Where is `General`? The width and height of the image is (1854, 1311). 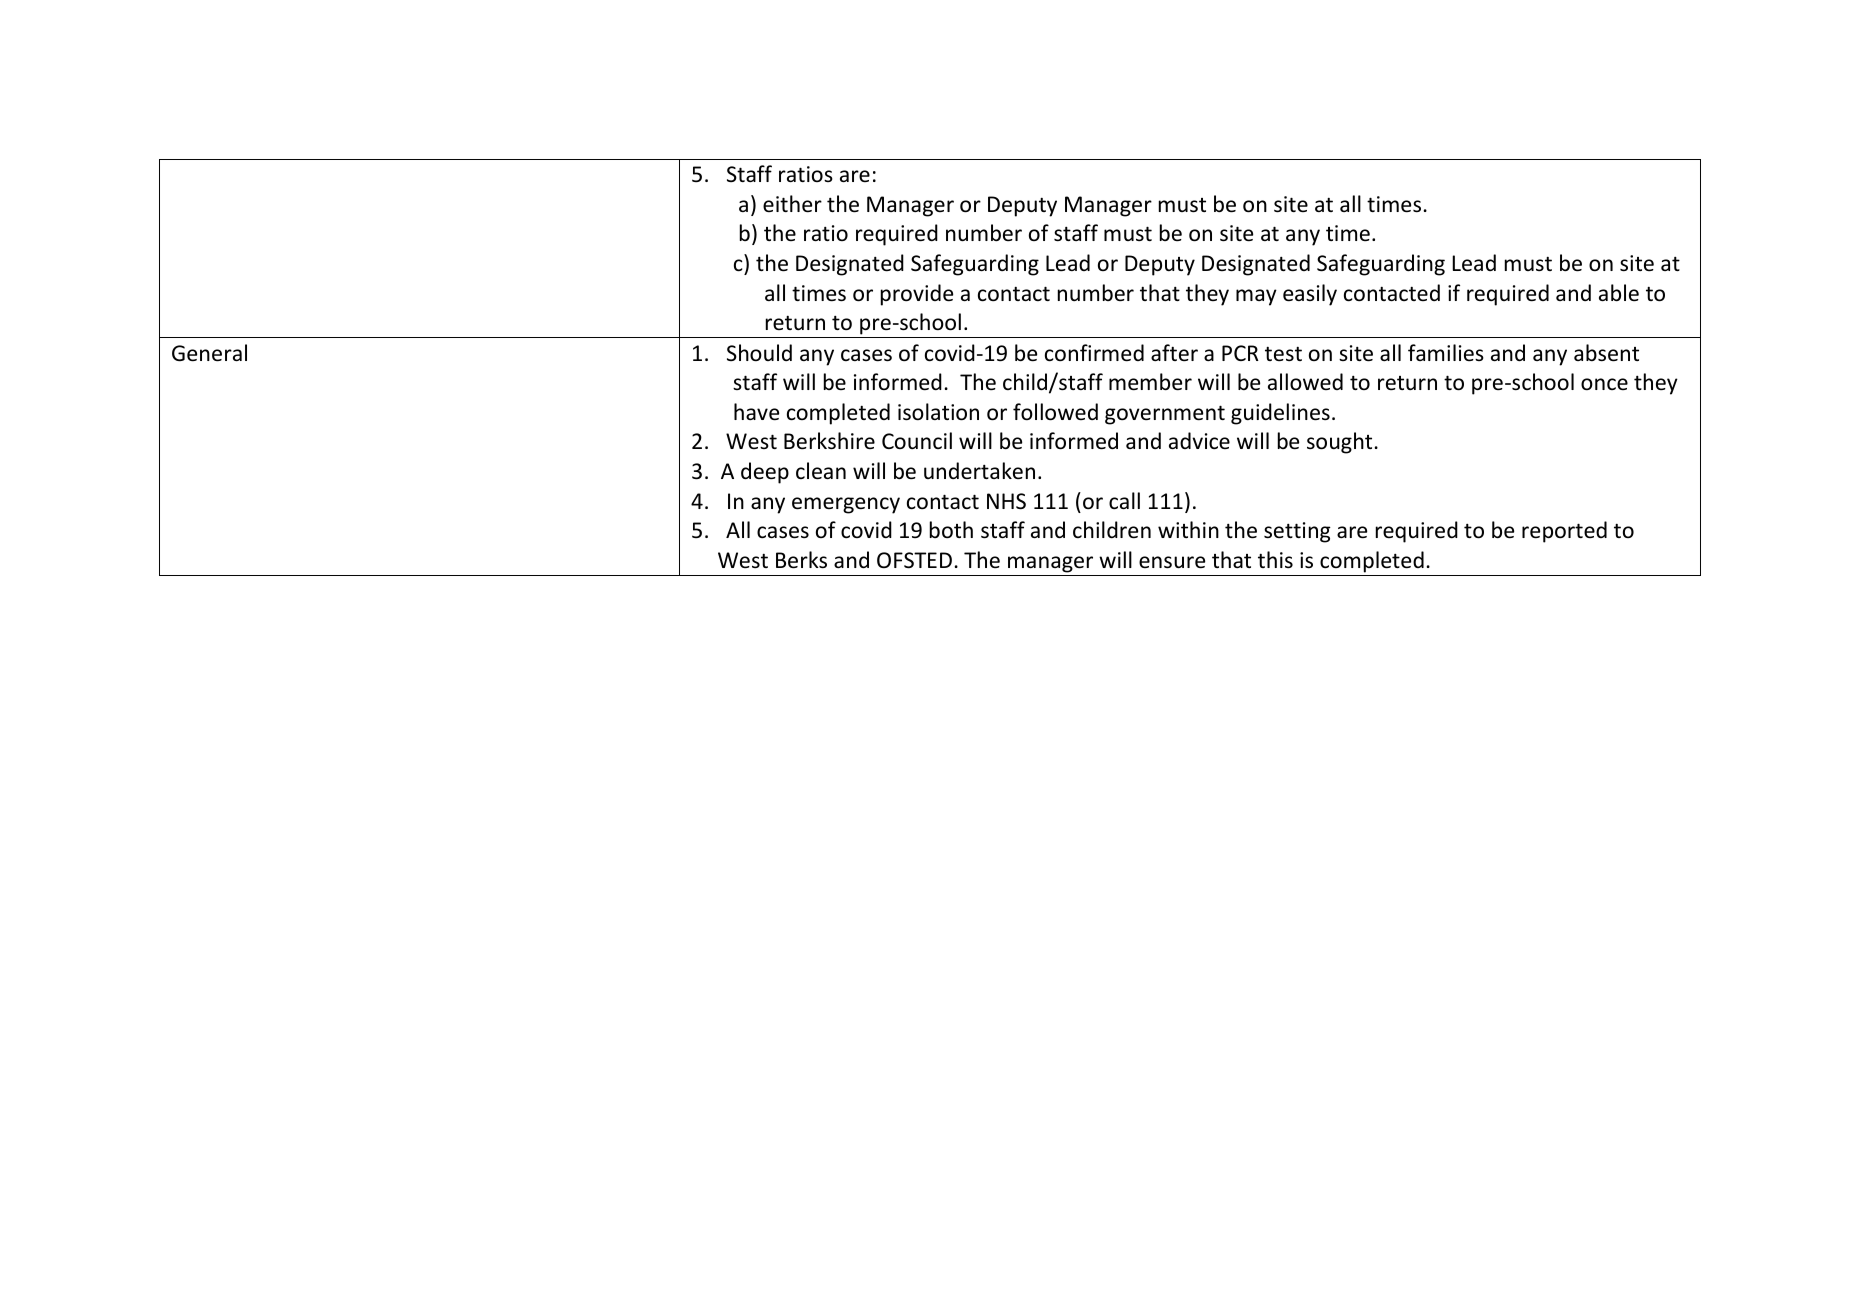 General is located at coordinates (209, 353).
